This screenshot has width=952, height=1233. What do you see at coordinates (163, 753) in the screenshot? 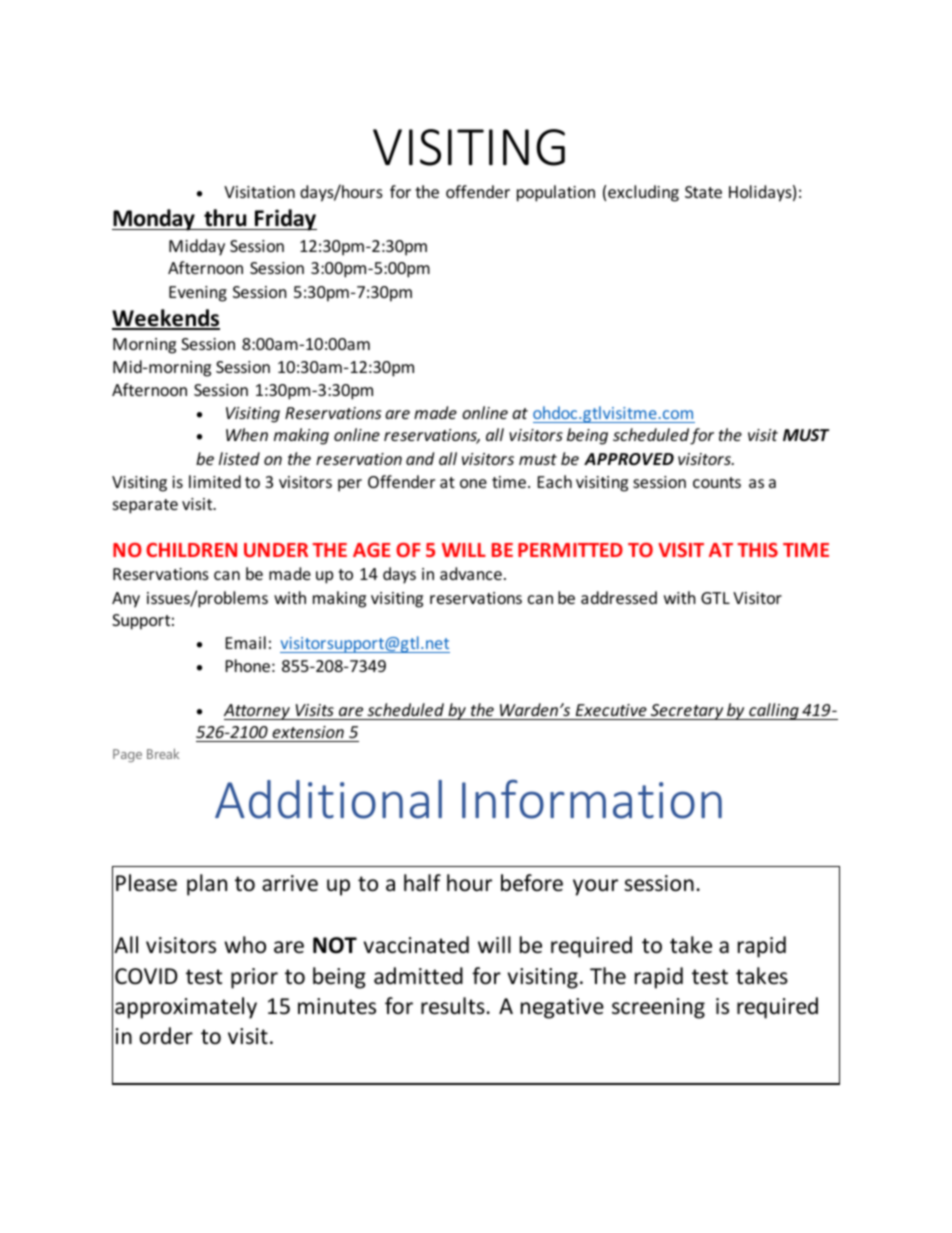
I see `Break` at bounding box center [163, 753].
